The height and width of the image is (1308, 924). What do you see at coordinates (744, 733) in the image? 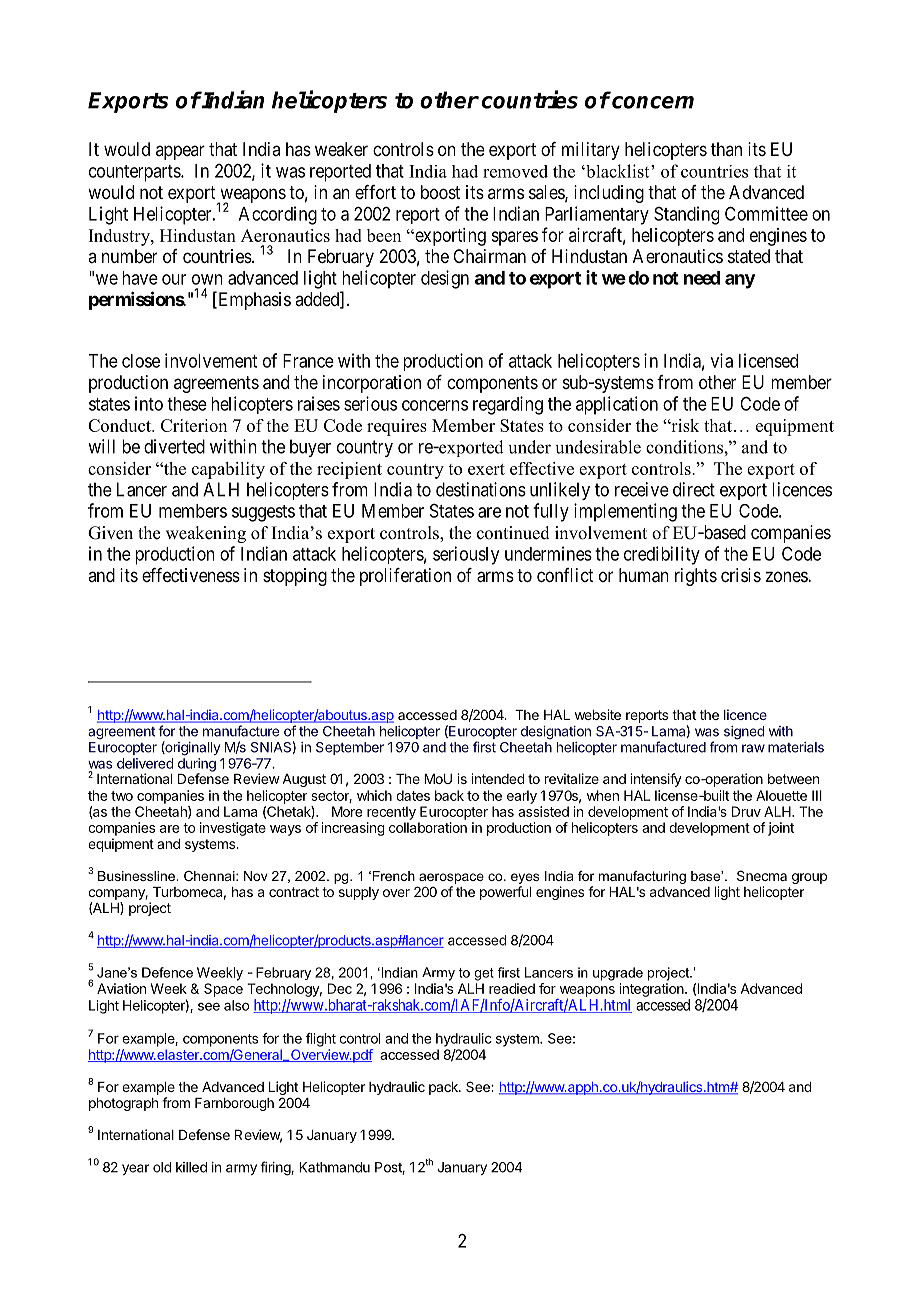
I see `signed` at bounding box center [744, 733].
